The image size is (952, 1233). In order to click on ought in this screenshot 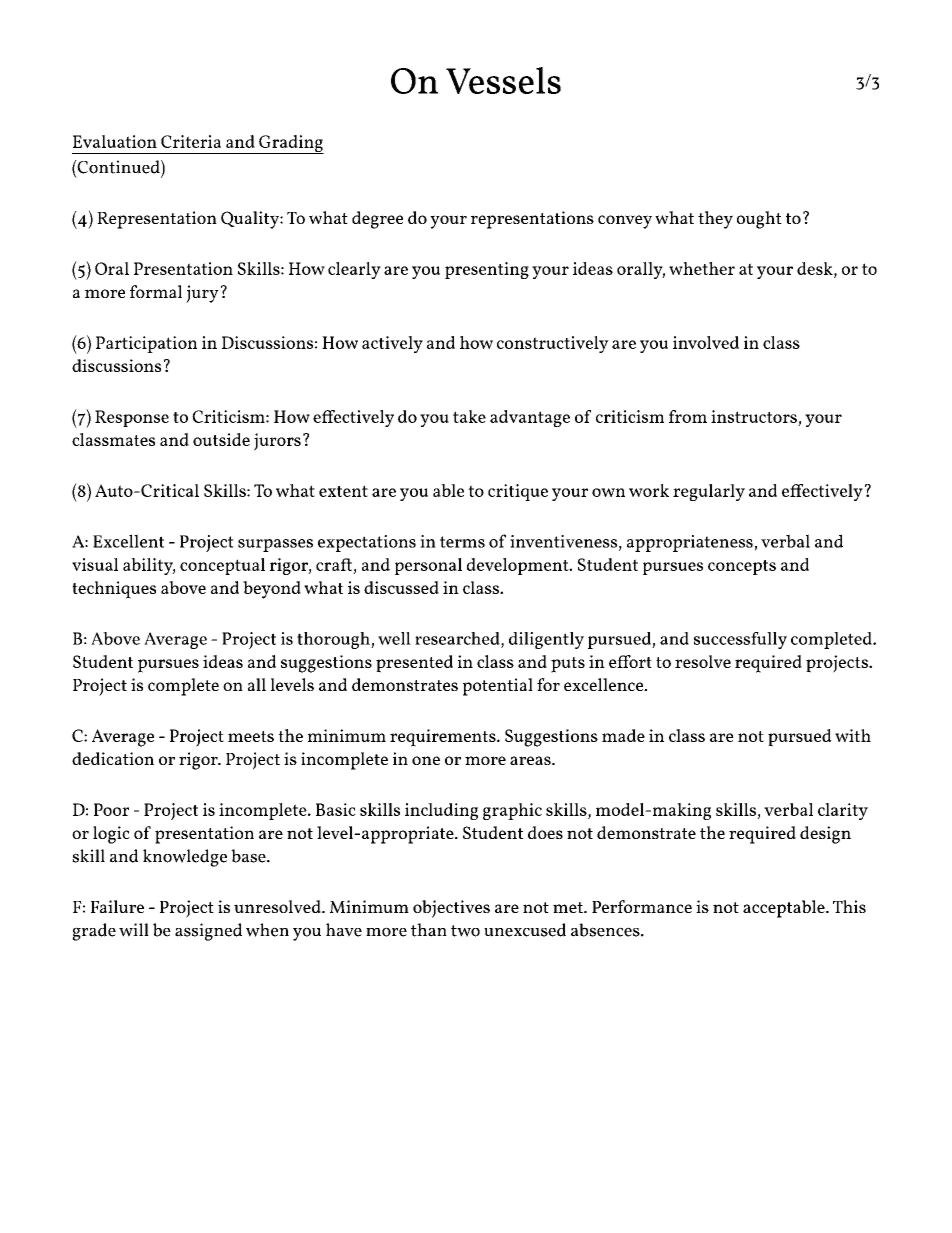, I will do `click(759, 220)`.
